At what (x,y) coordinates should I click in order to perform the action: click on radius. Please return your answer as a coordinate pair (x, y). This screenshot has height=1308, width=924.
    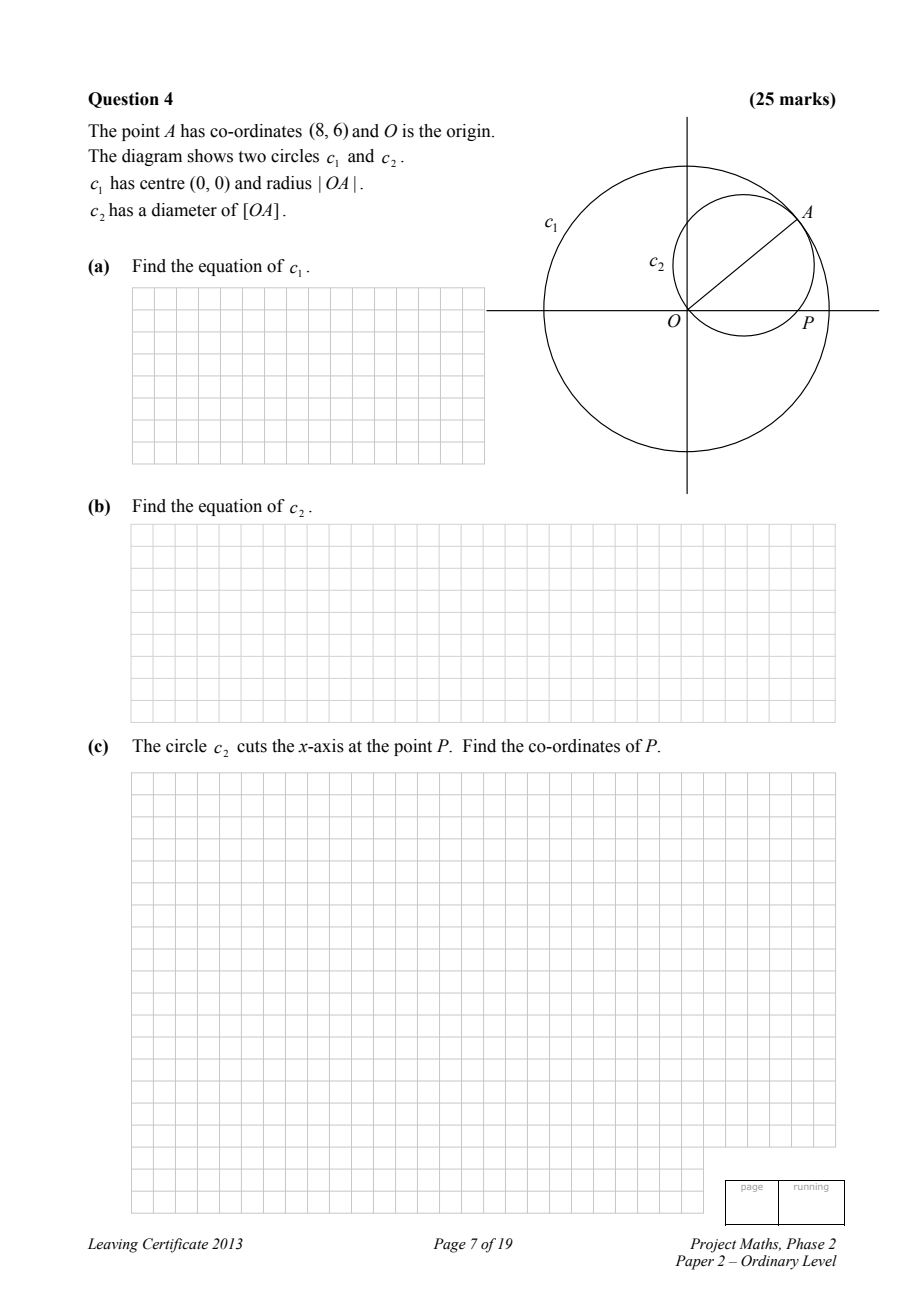
    Looking at the image, I should click on (289, 183).
